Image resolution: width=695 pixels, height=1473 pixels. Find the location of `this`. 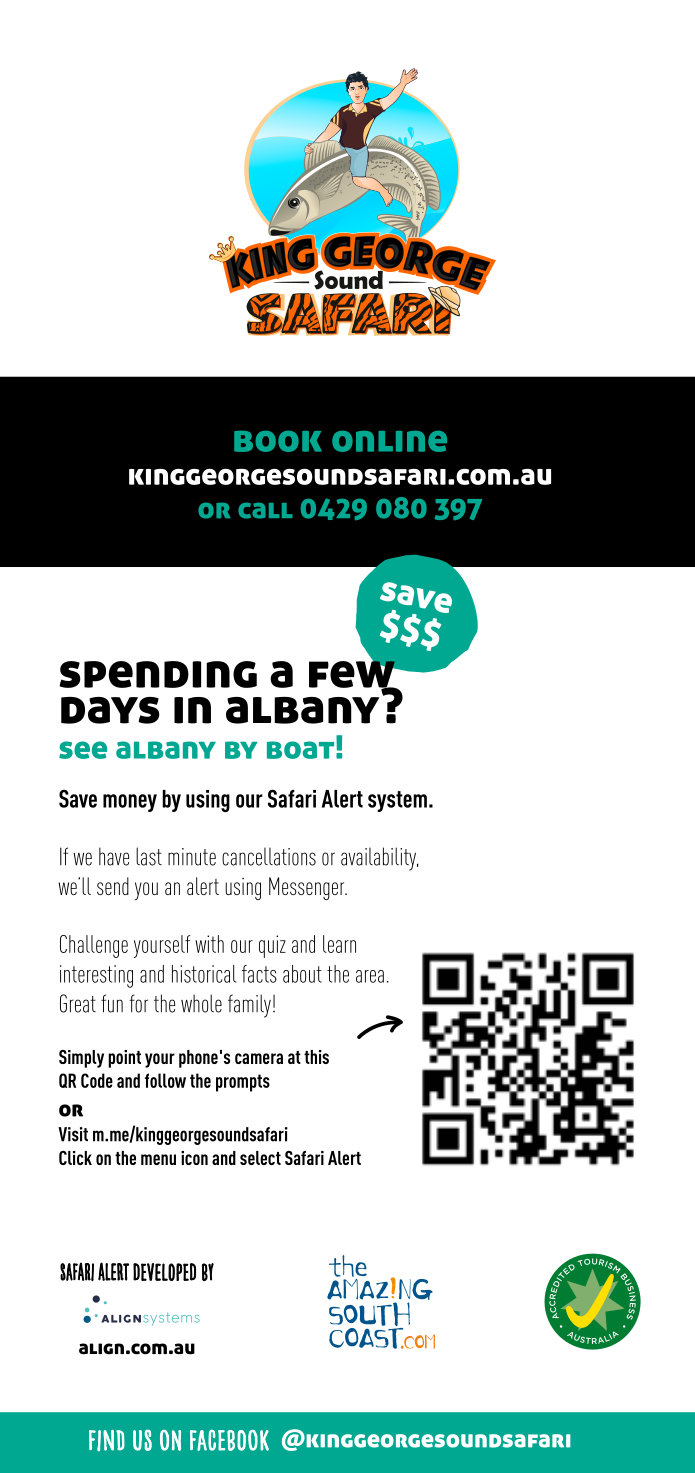

this is located at coordinates (316, 1057).
